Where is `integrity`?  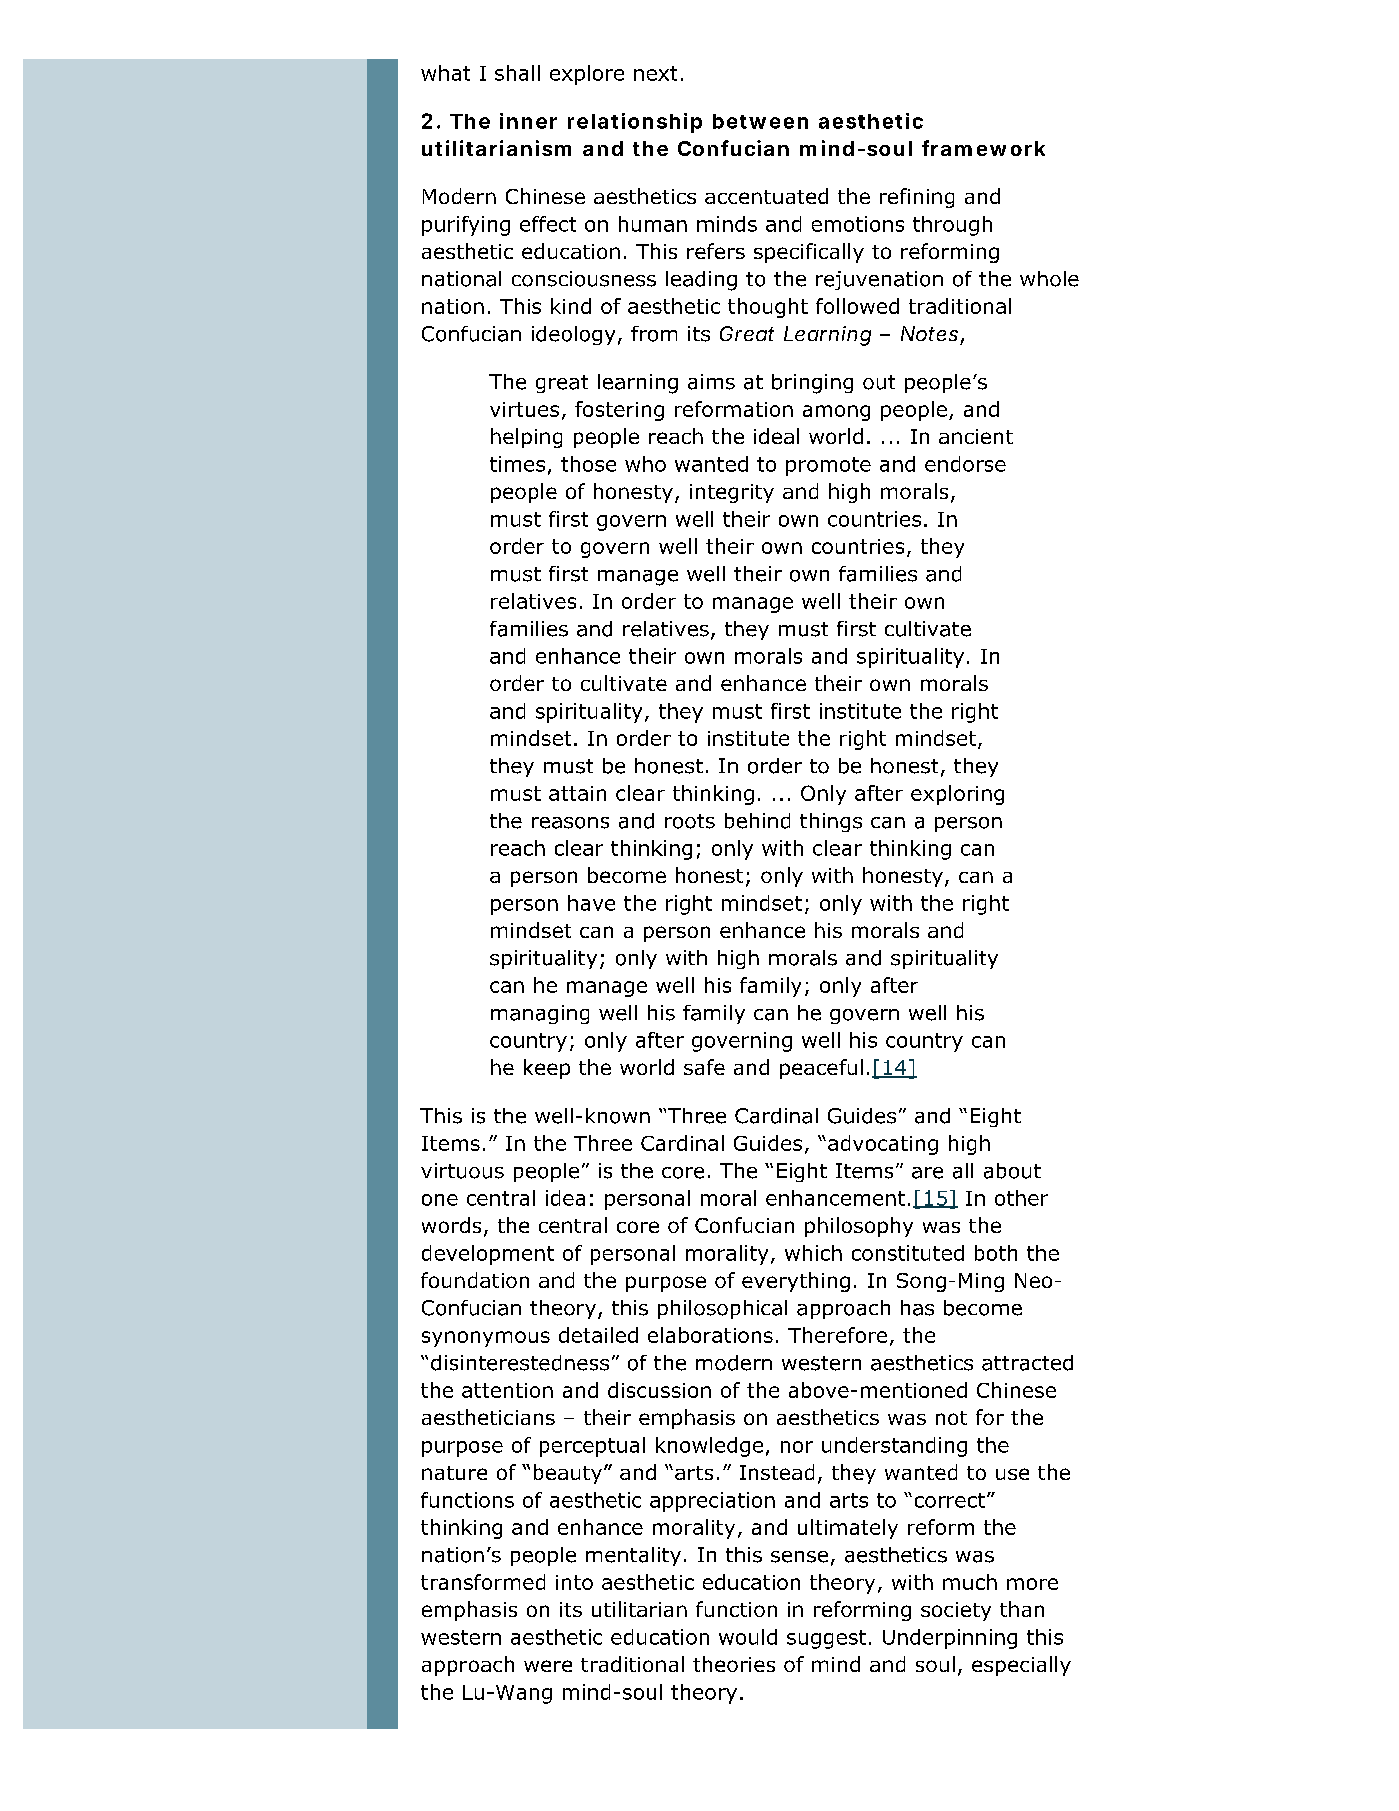
integrity is located at coordinates (732, 493).
